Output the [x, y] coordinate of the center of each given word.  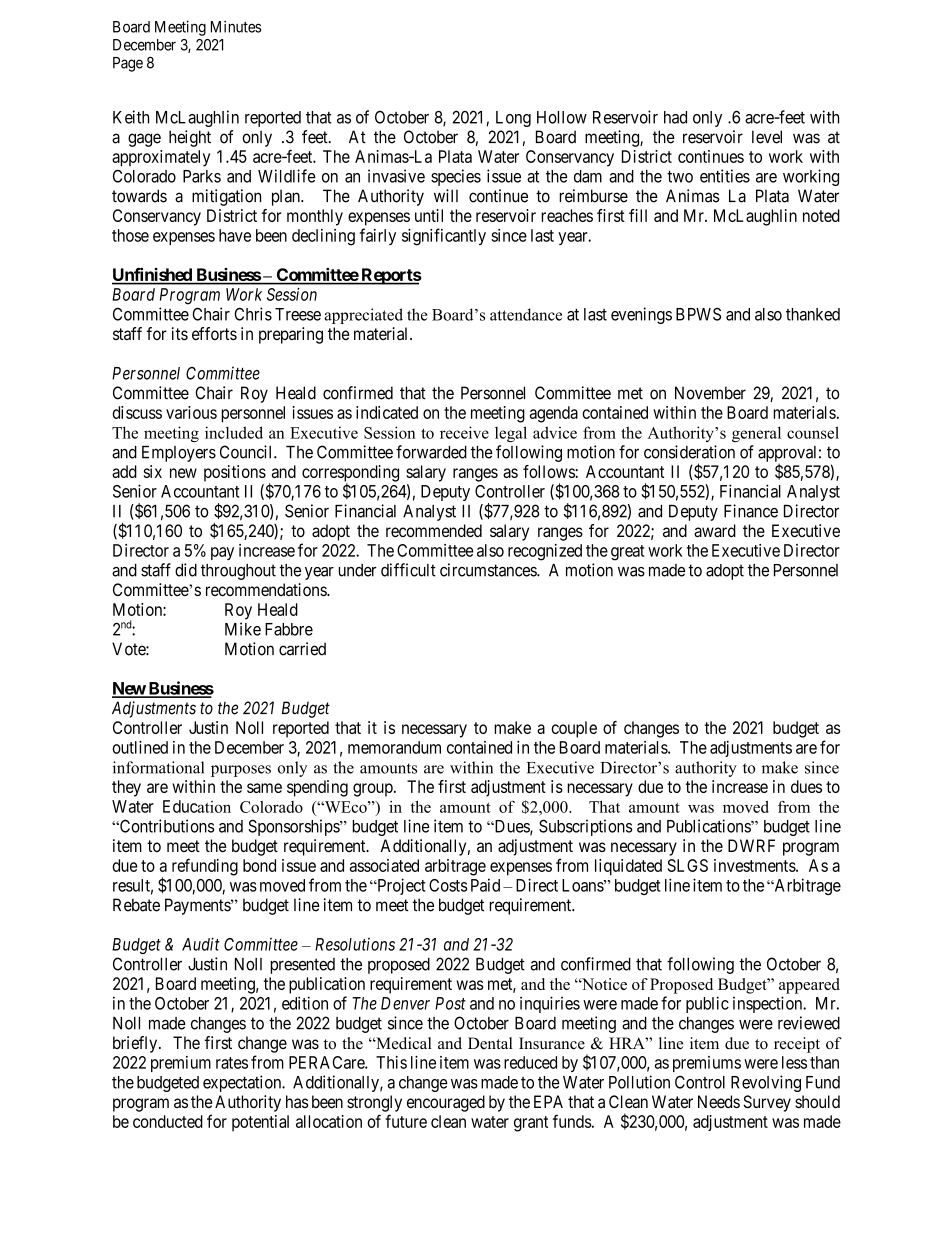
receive [464, 432]
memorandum [394, 747]
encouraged [446, 1103]
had [675, 117]
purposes [241, 771]
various [191, 412]
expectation [243, 1083]
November [710, 393]
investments [755, 865]
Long [513, 119]
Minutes [236, 26]
